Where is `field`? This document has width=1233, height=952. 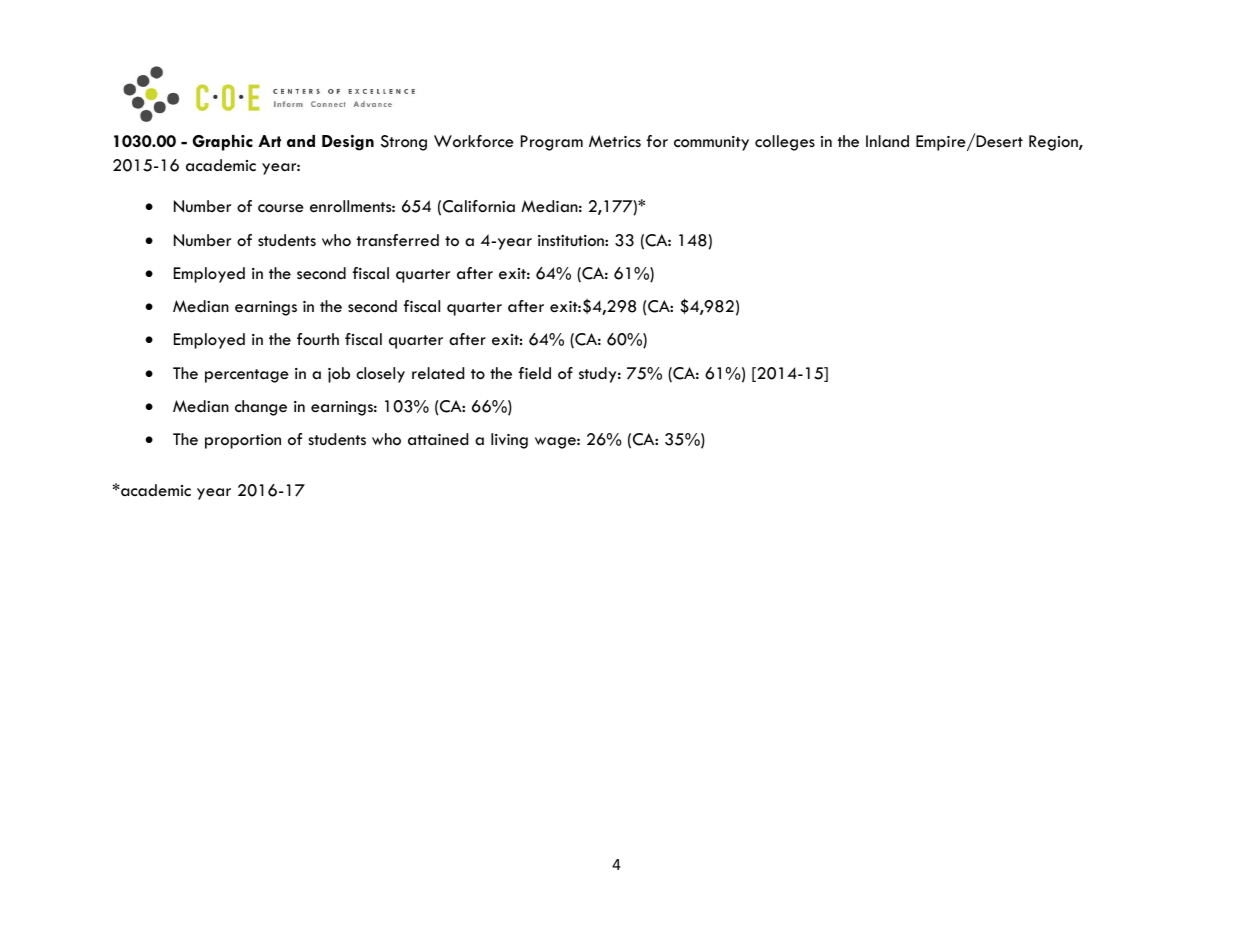 field is located at coordinates (534, 373).
